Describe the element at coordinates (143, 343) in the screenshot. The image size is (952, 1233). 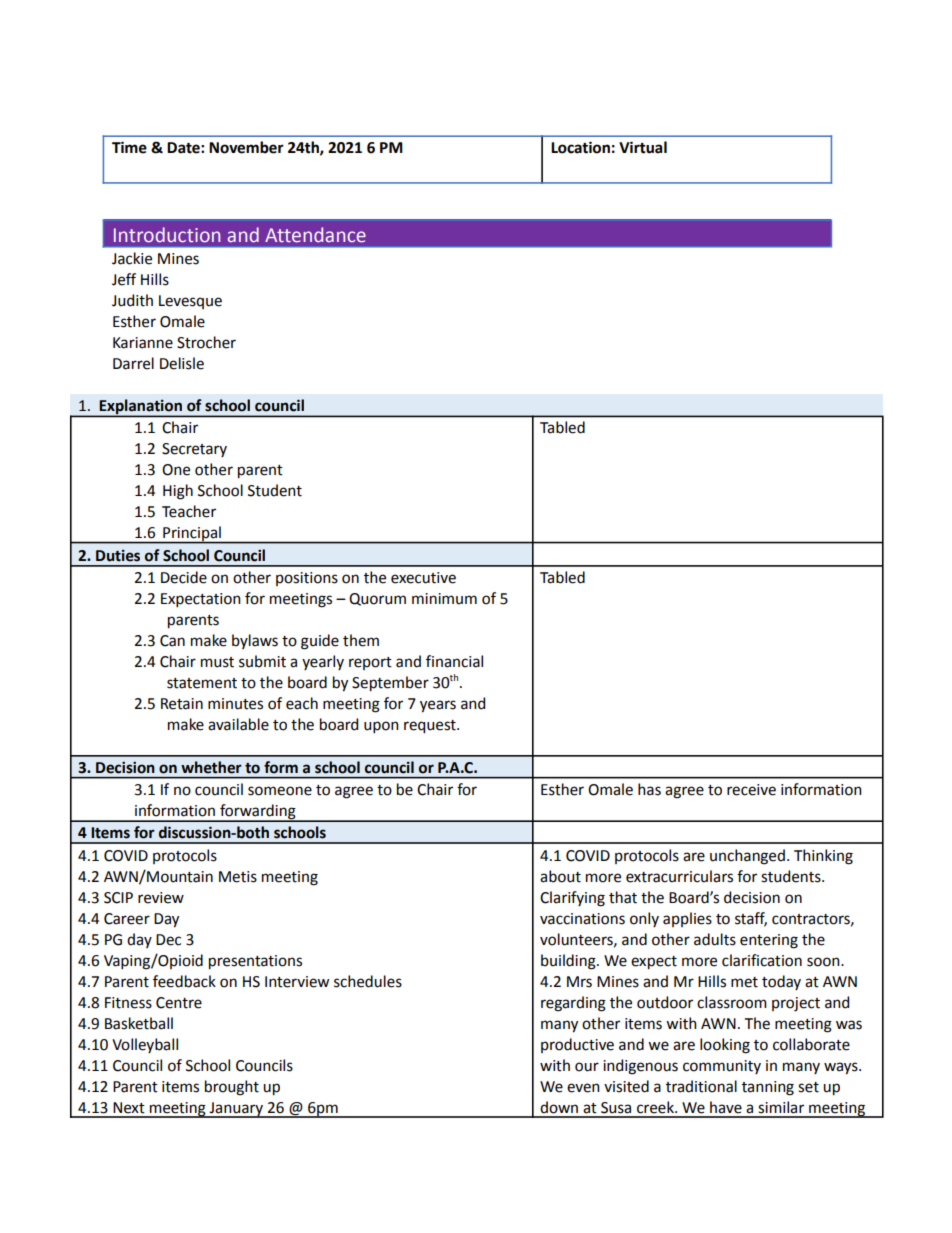
I see `Karianne` at that location.
